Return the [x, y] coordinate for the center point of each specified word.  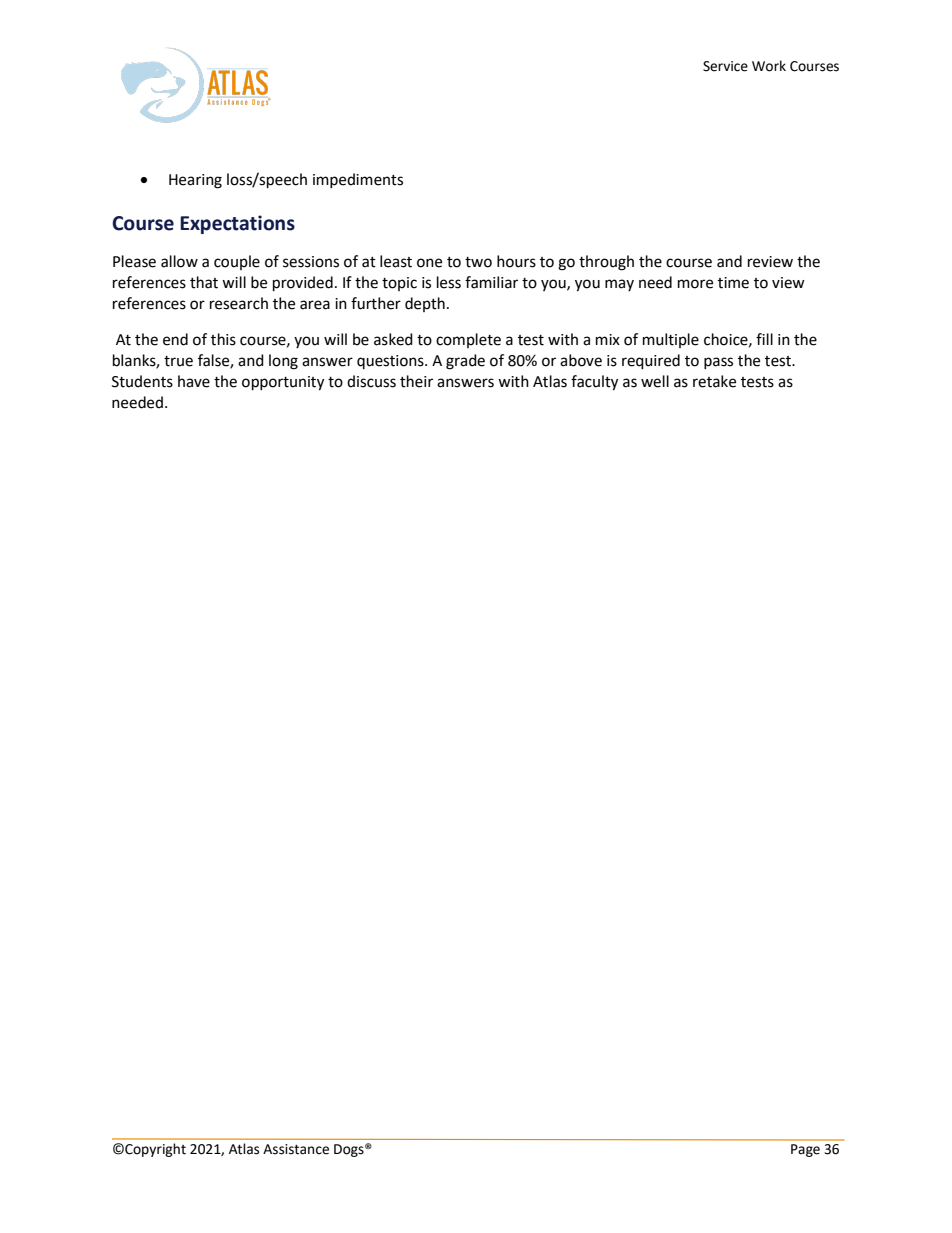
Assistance [296, 1149]
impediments [358, 180]
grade [465, 362]
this [223, 339]
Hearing [195, 181]
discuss [371, 381]
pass [718, 363]
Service [725, 66]
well [655, 381]
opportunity [283, 383]
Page [805, 1150]
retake [714, 381]
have [194, 381]
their [416, 381]
